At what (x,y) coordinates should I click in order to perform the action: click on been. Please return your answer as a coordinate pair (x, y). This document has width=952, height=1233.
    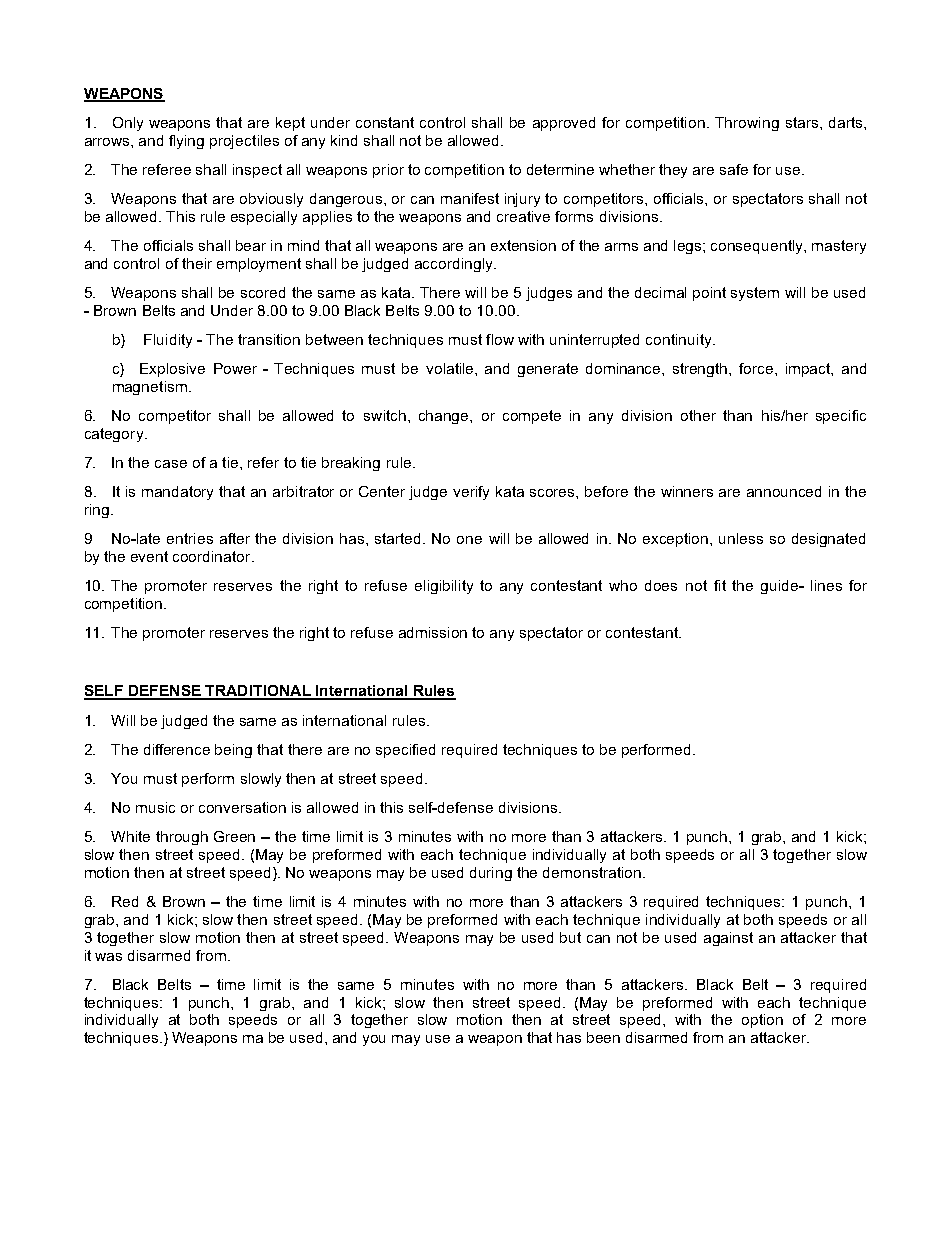
    Looking at the image, I should click on (603, 1037).
